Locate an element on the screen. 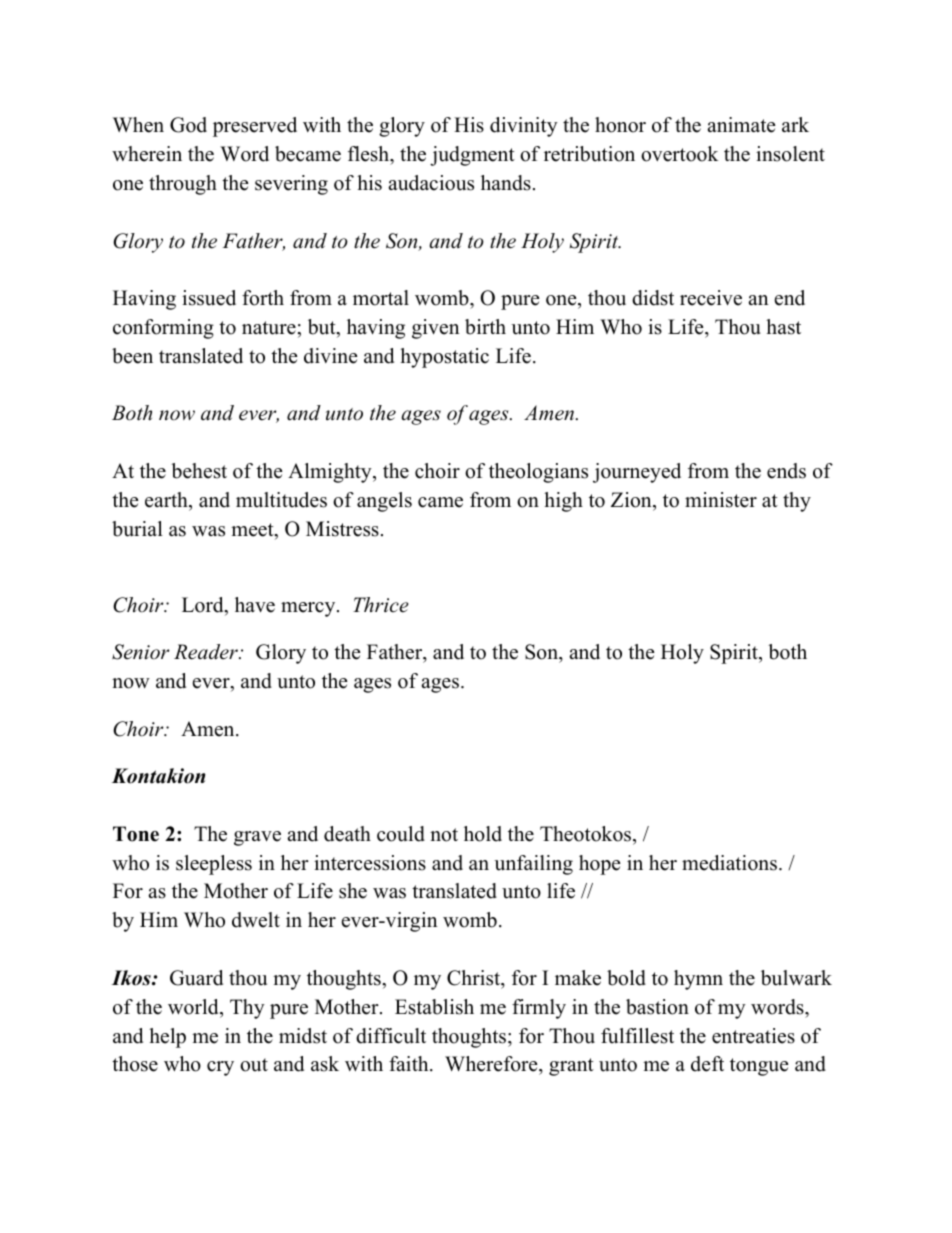  God is located at coordinates (188, 125).
